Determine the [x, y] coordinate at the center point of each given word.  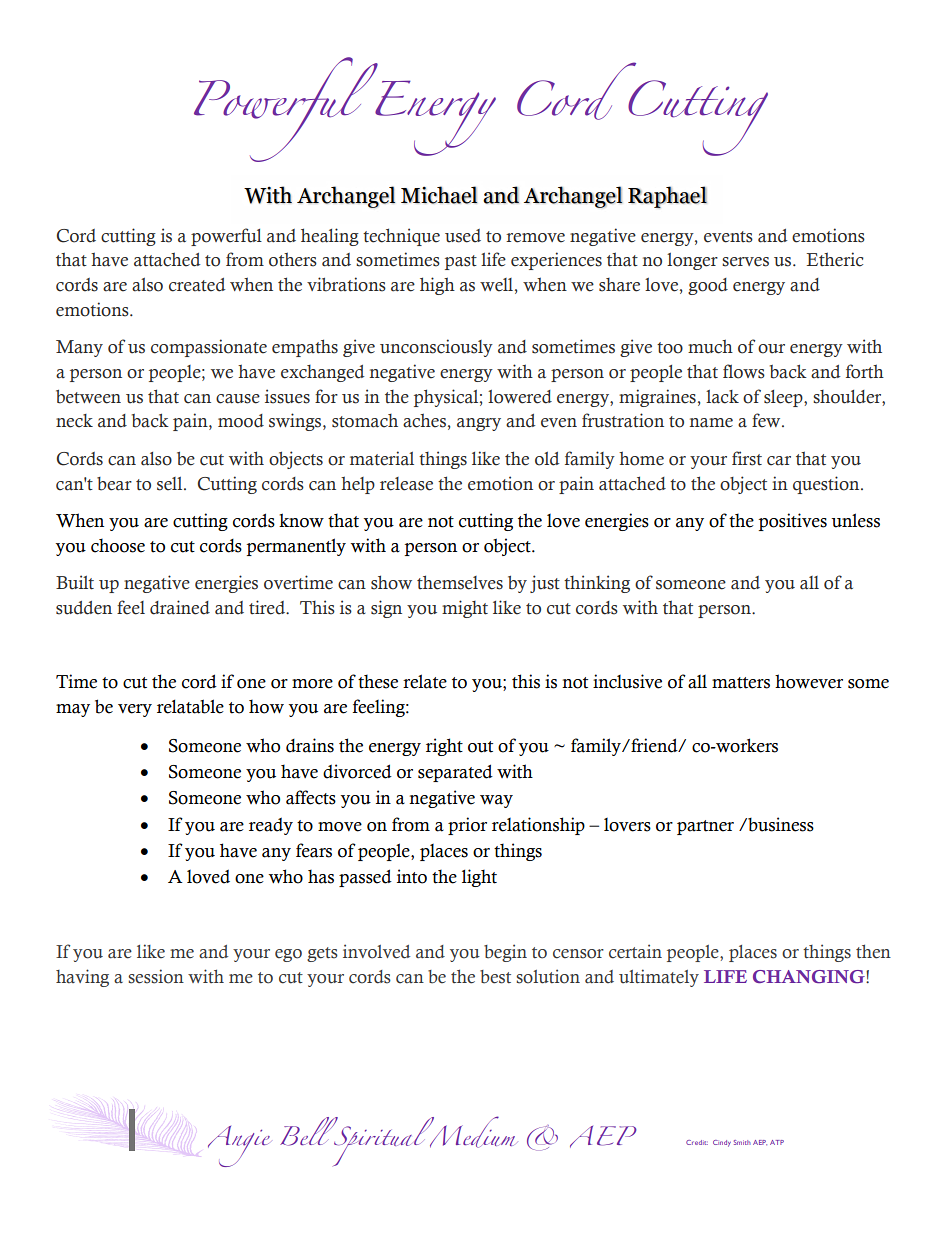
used [463, 236]
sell [171, 484]
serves [745, 262]
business [780, 824]
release [406, 484]
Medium [471, 1132]
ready [271, 826]
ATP [777, 1142]
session [156, 976]
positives [792, 522]
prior [467, 826]
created [197, 285]
